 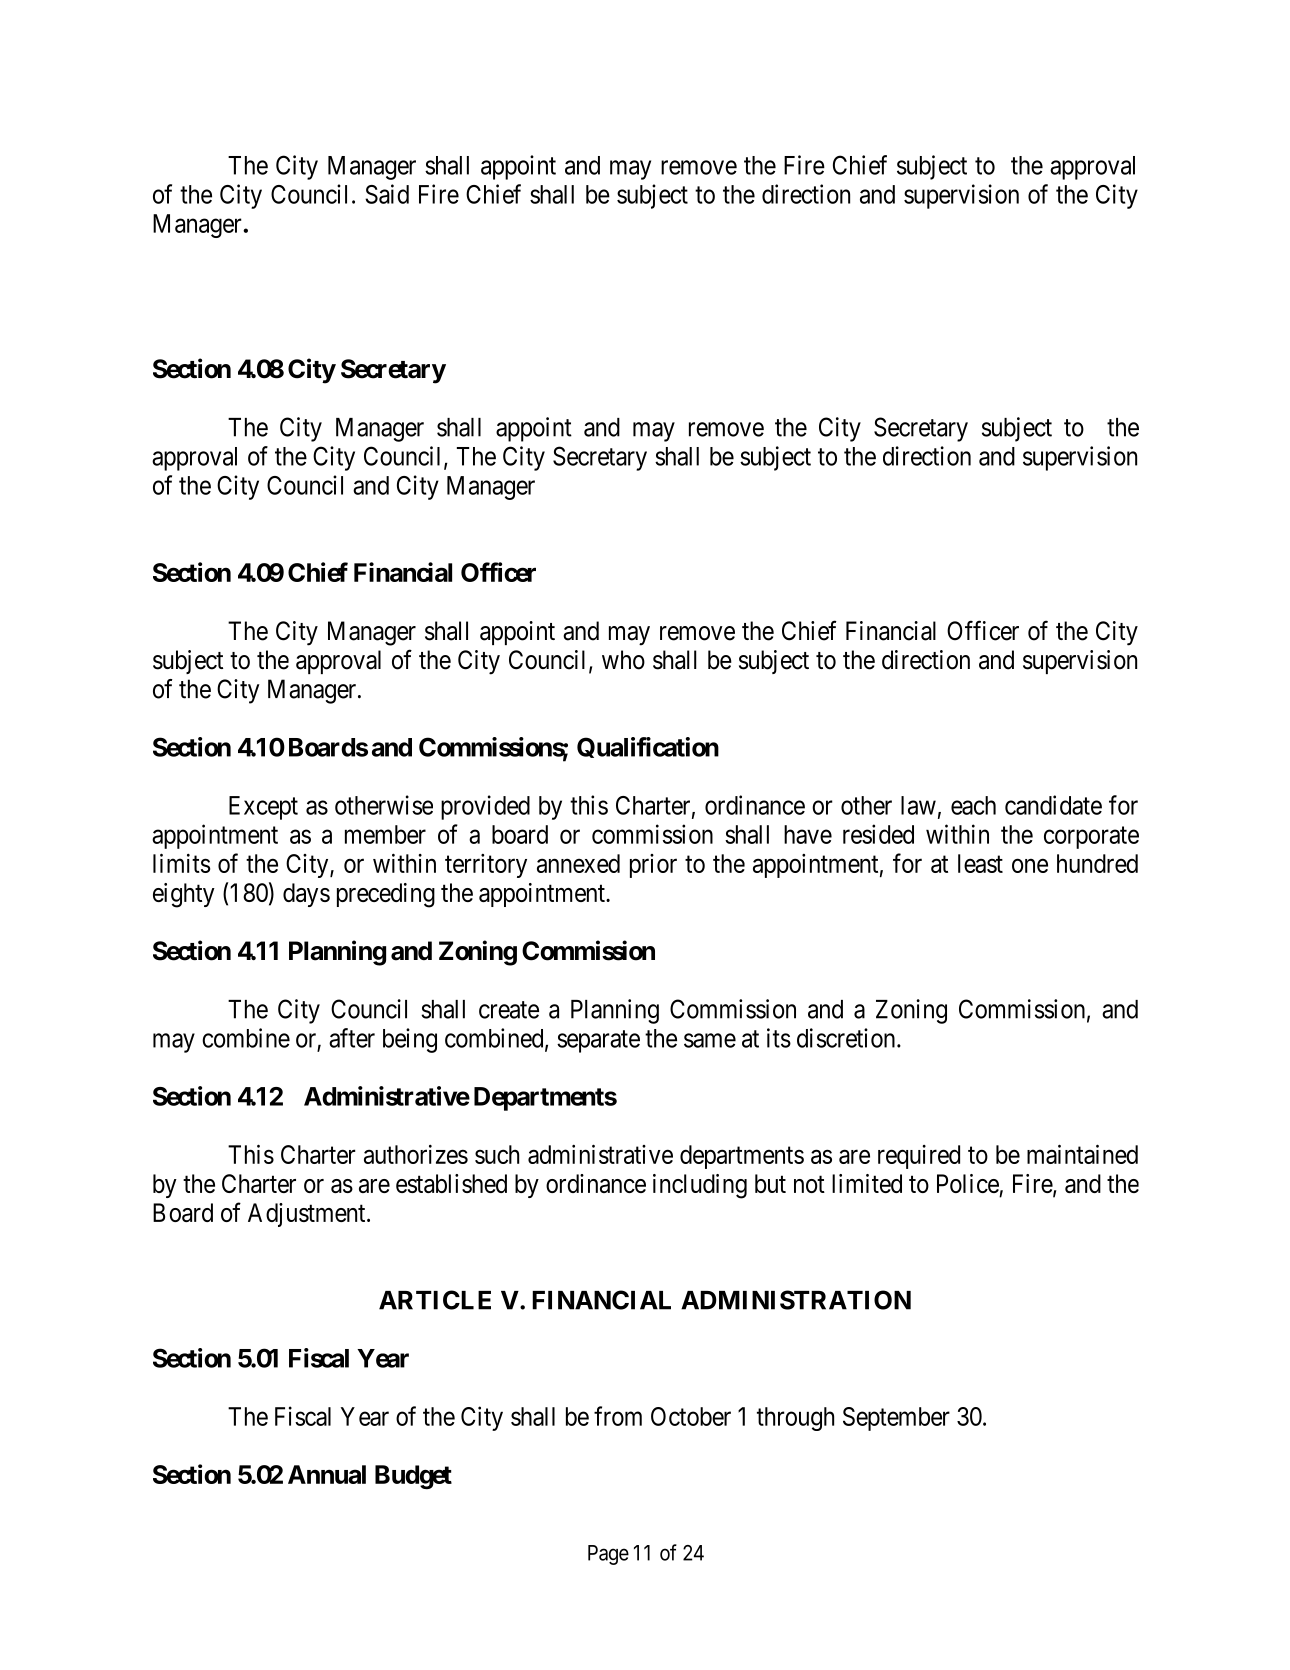 I want to click on Said, so click(x=387, y=194).
